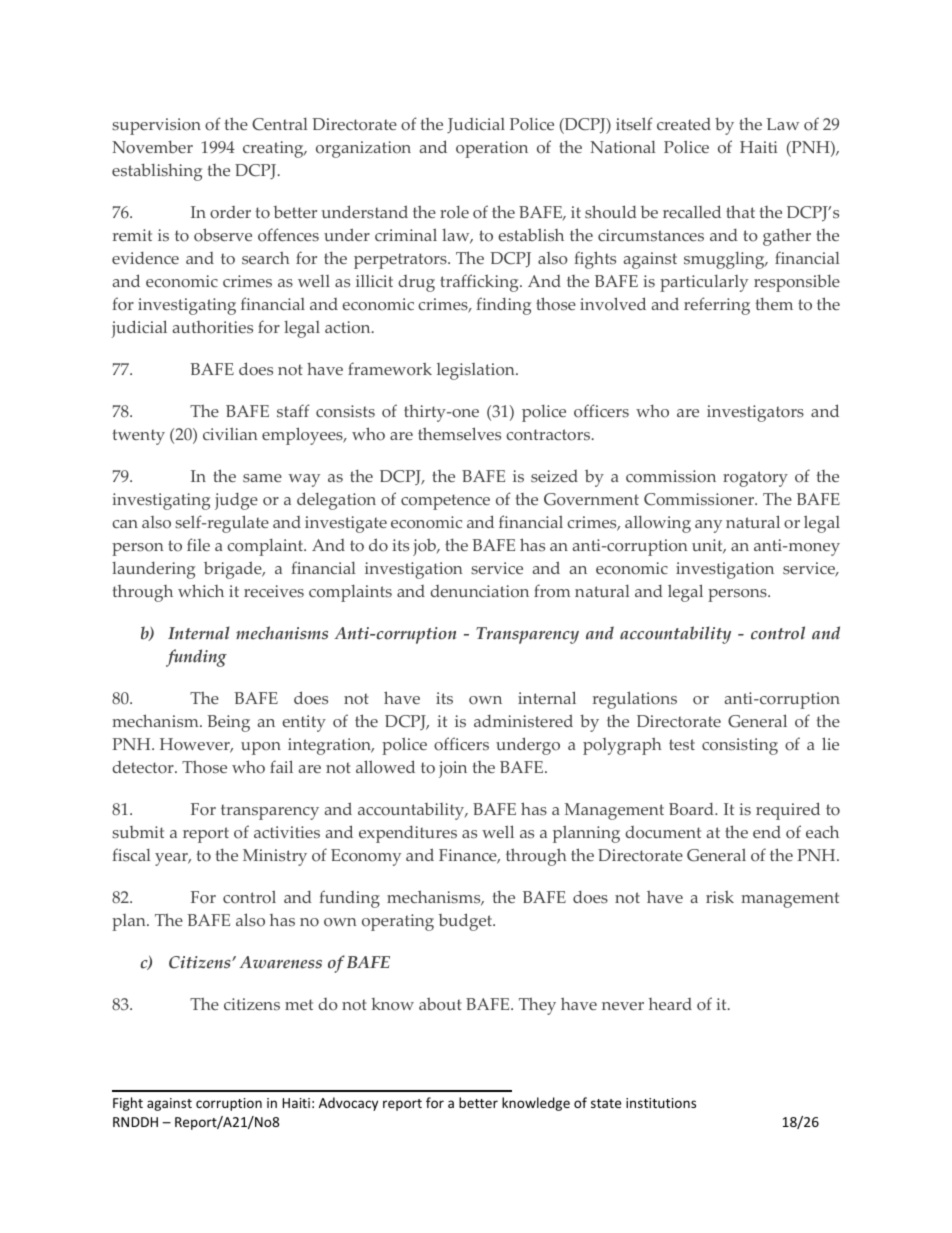 The height and width of the screenshot is (1233, 952). What do you see at coordinates (740, 746) in the screenshot?
I see `consisting` at bounding box center [740, 746].
